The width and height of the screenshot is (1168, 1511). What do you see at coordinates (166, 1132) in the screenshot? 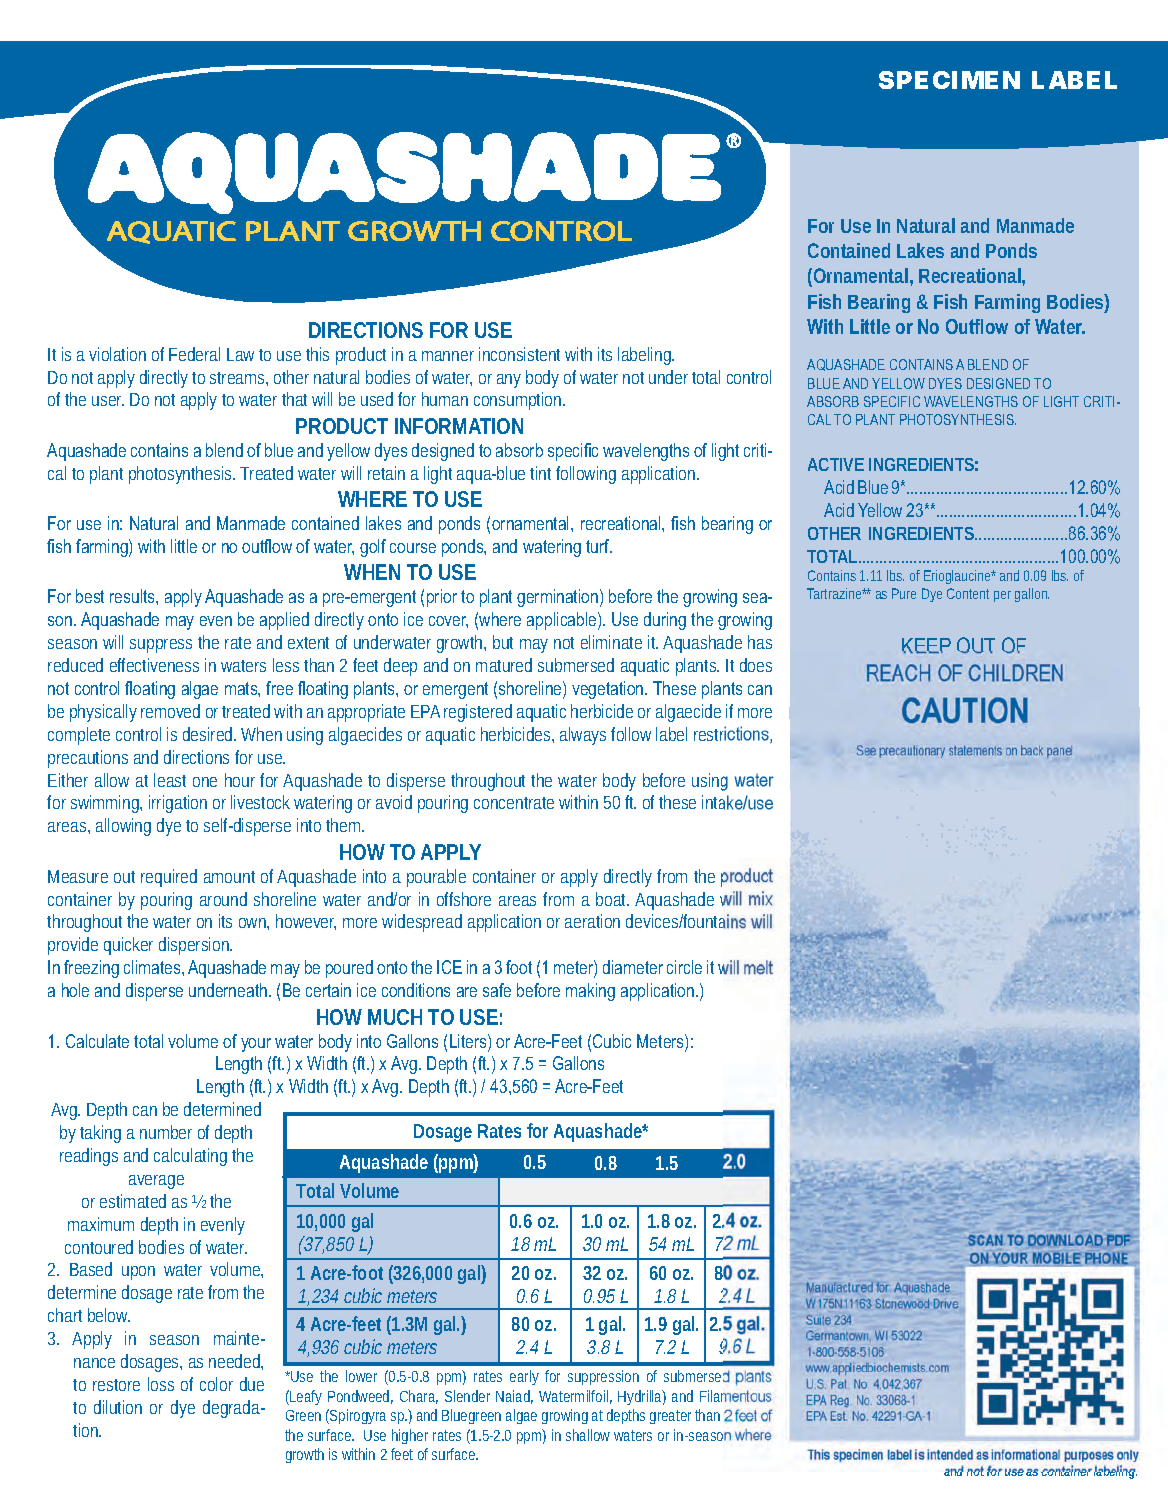
I see `number` at bounding box center [166, 1132].
